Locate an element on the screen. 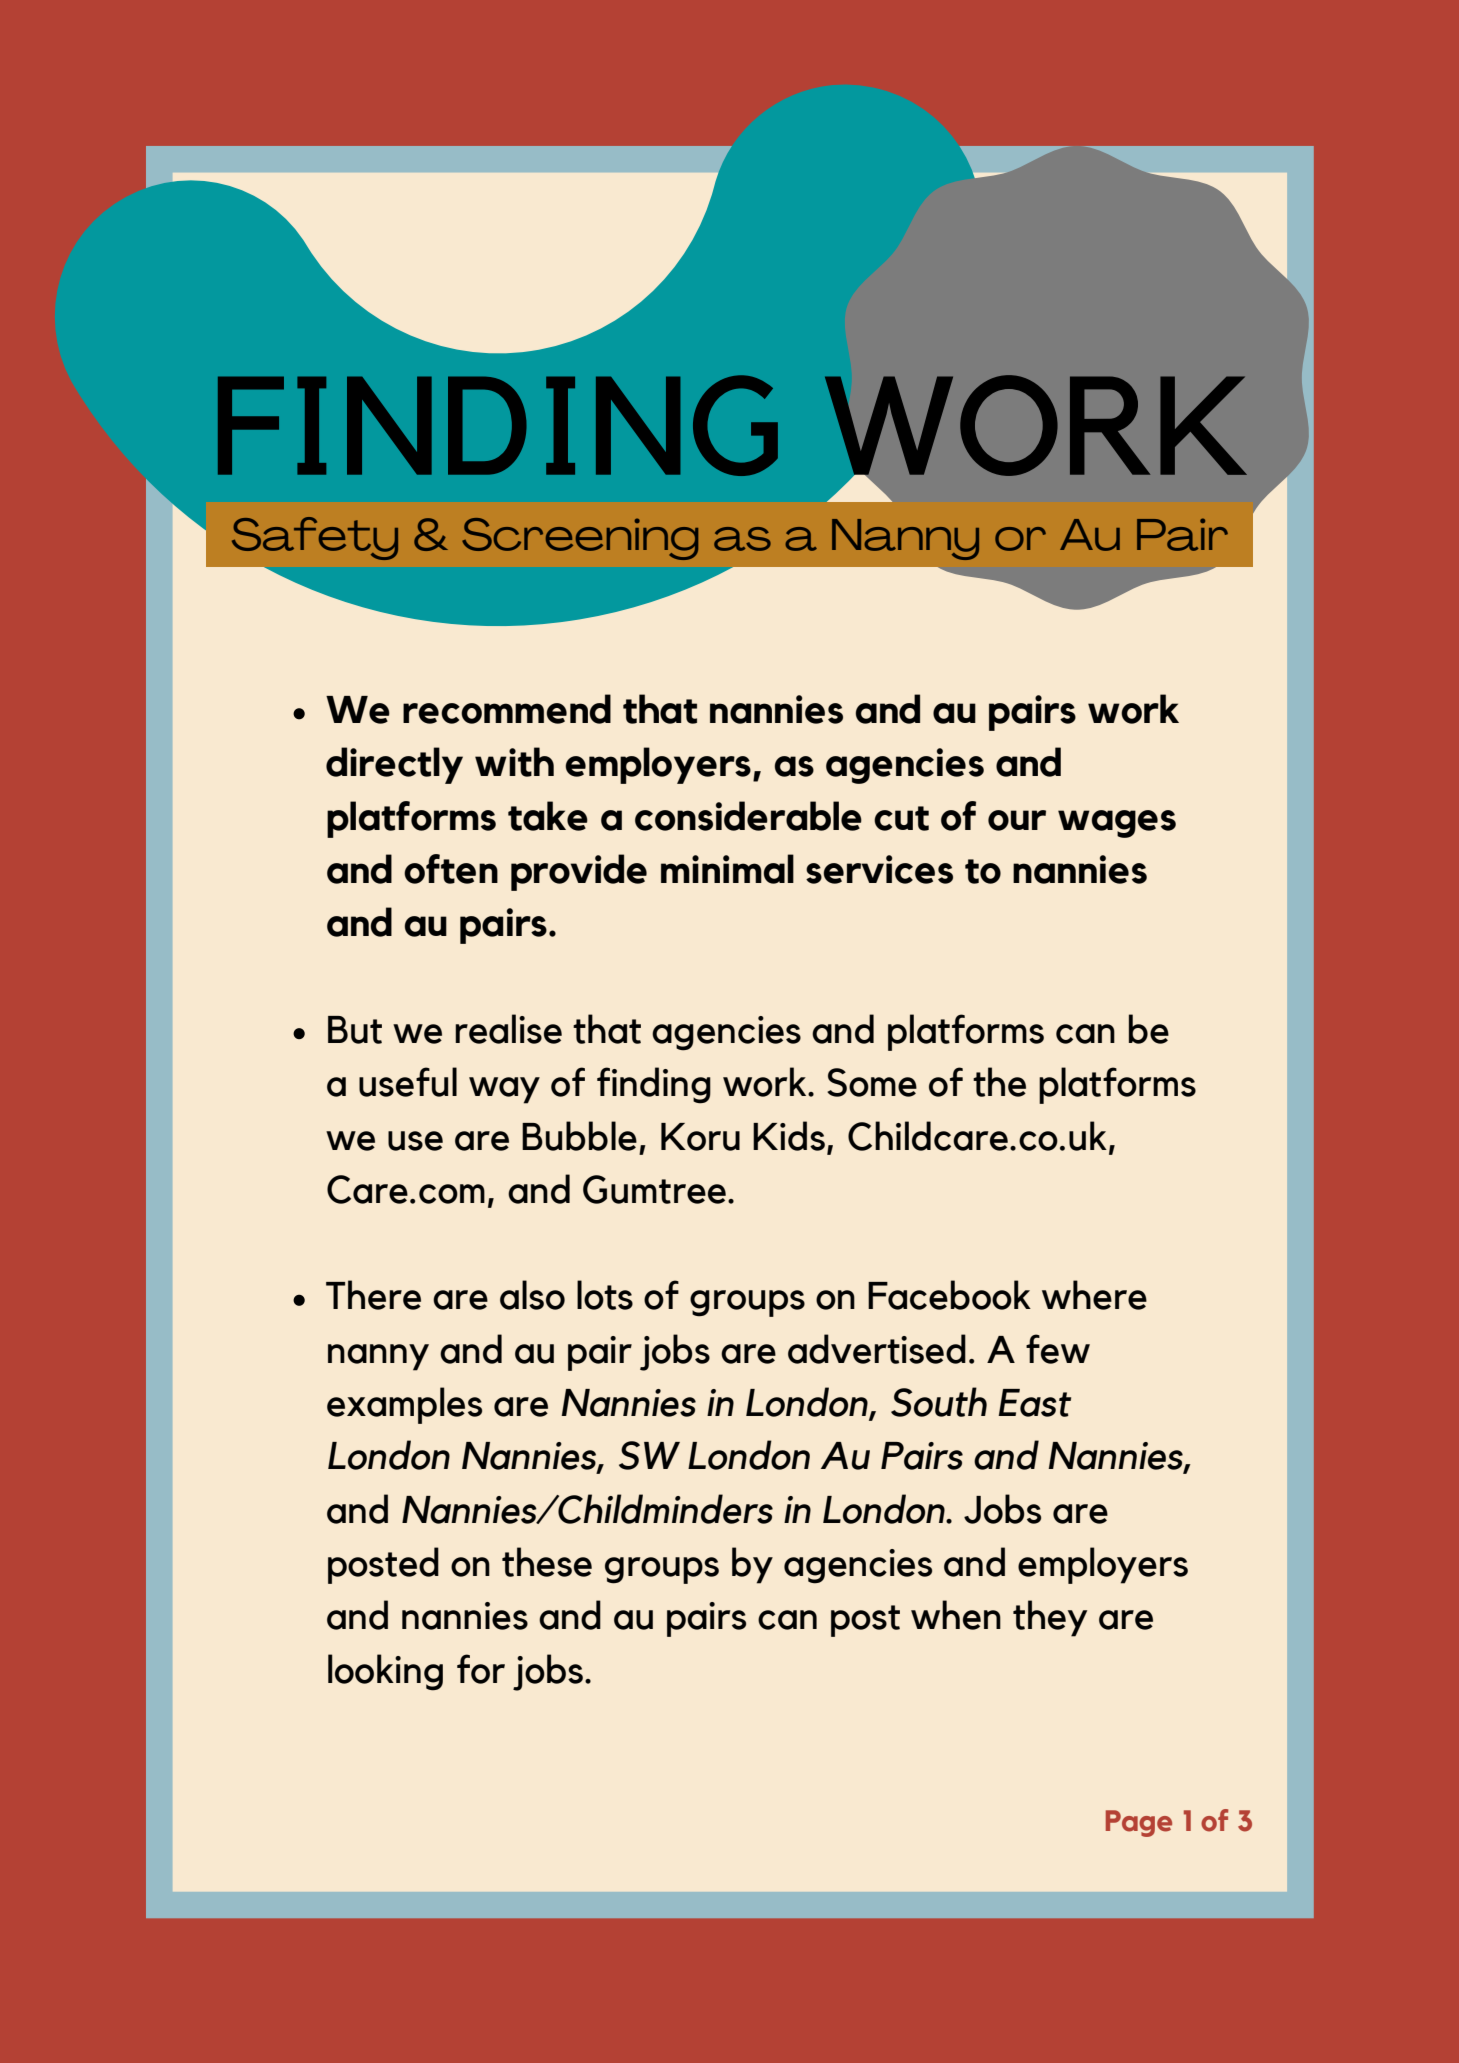  looking is located at coordinates (385, 1672).
